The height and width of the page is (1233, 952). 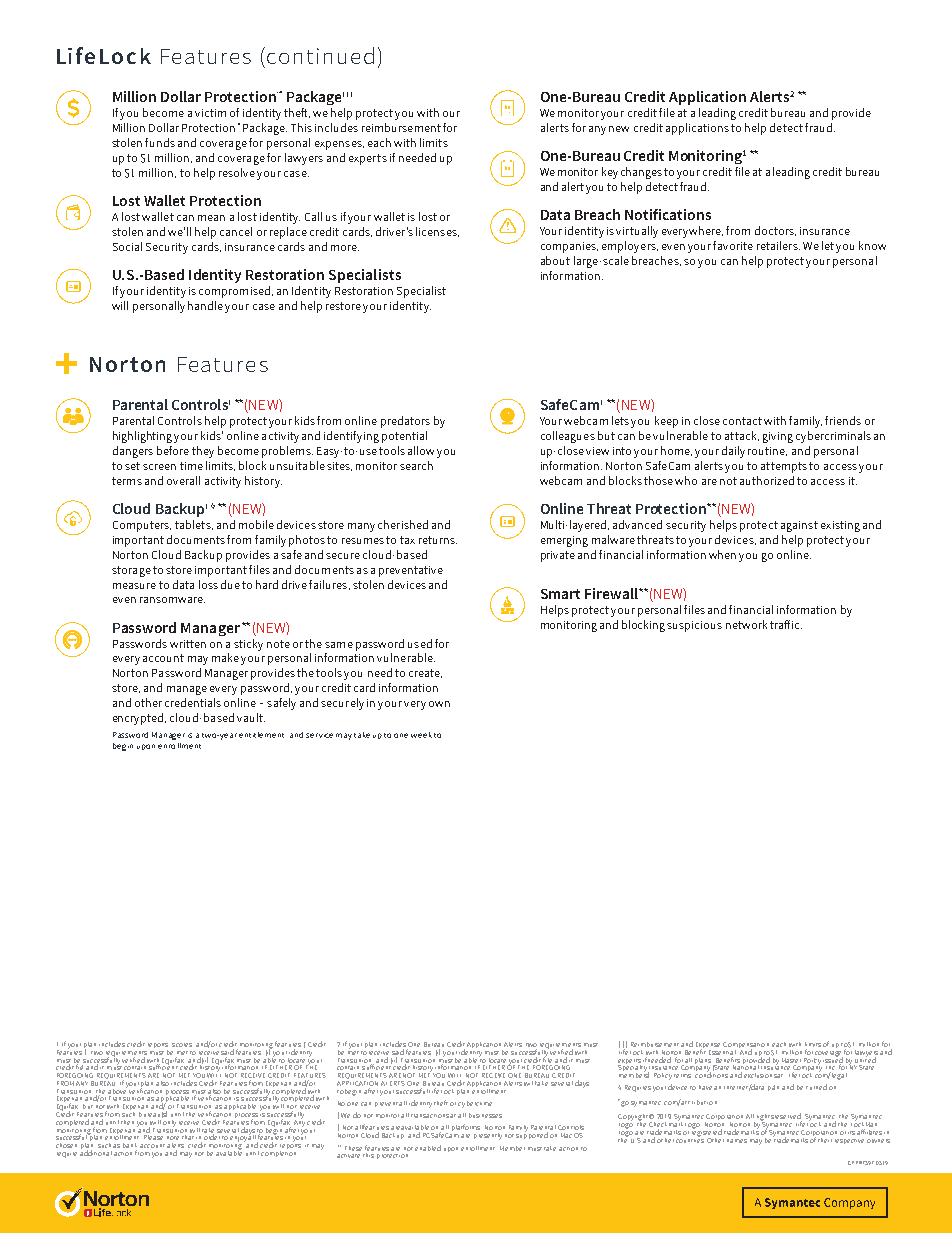 I want to click on Compensation, so click(x=747, y=1046).
